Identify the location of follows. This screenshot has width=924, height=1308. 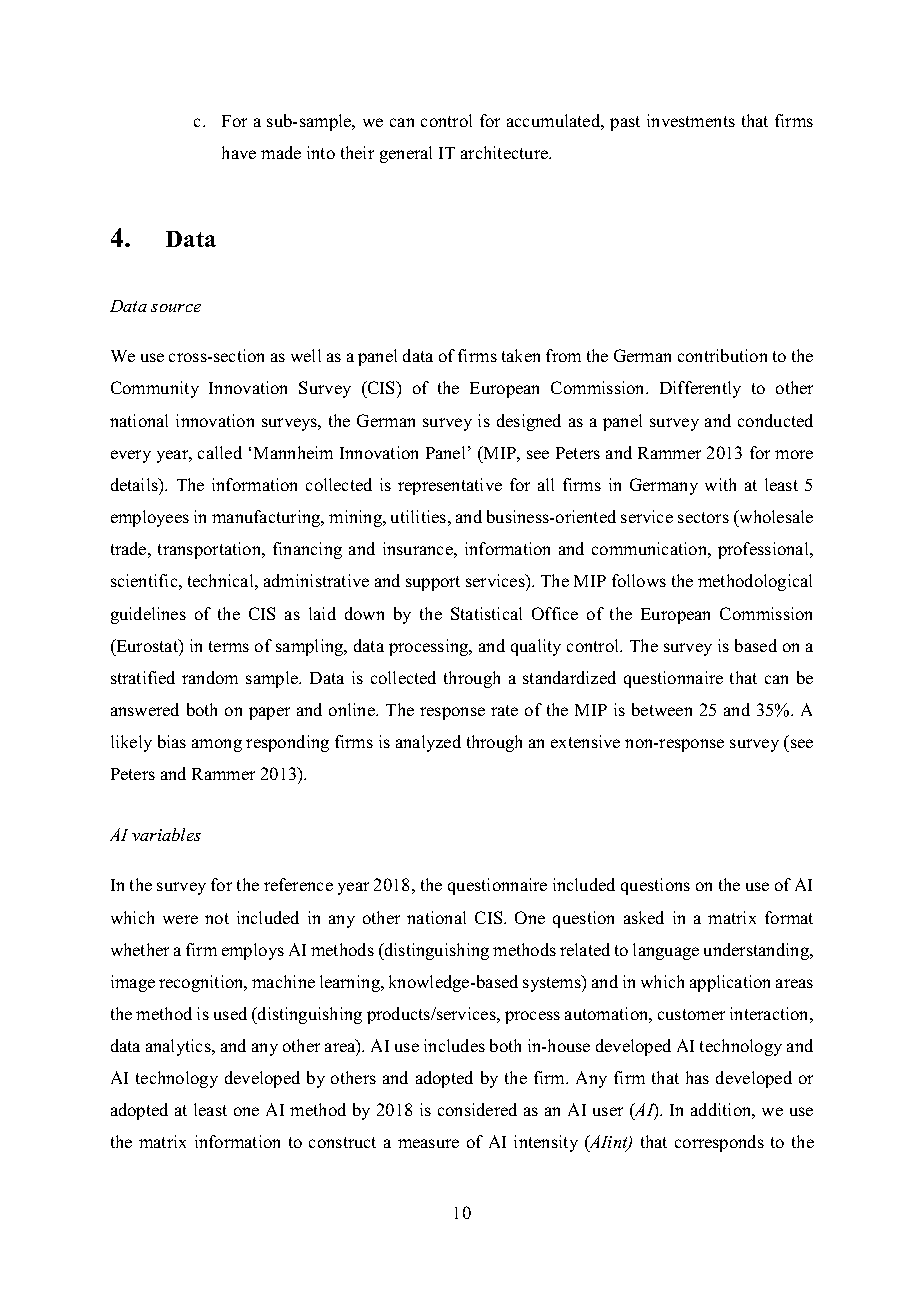
(639, 580).
